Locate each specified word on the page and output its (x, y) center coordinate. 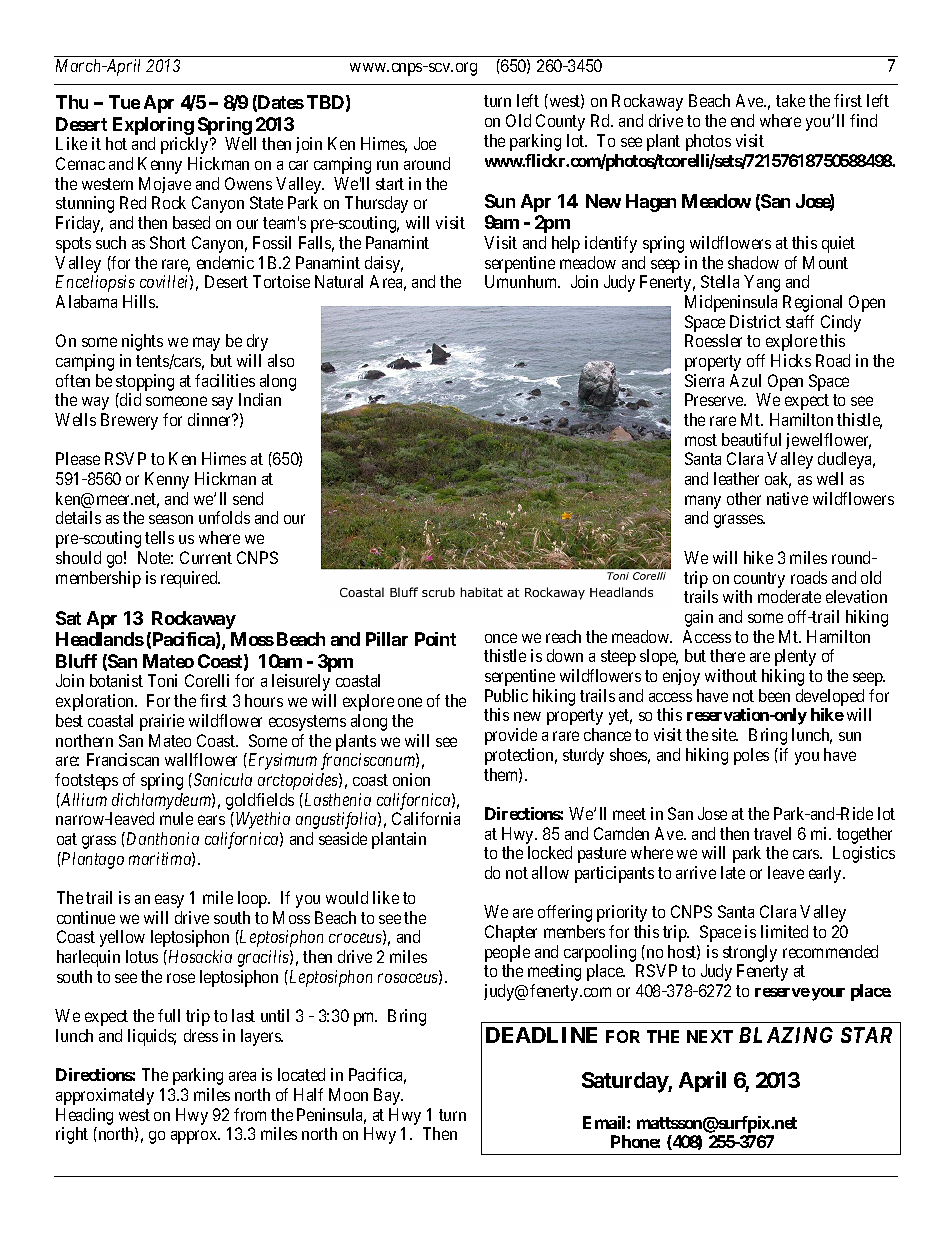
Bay (388, 1096)
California (426, 818)
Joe (425, 143)
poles (751, 756)
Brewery (129, 421)
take (790, 100)
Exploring (153, 126)
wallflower (201, 759)
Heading (84, 1116)
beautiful (751, 439)
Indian (260, 399)
